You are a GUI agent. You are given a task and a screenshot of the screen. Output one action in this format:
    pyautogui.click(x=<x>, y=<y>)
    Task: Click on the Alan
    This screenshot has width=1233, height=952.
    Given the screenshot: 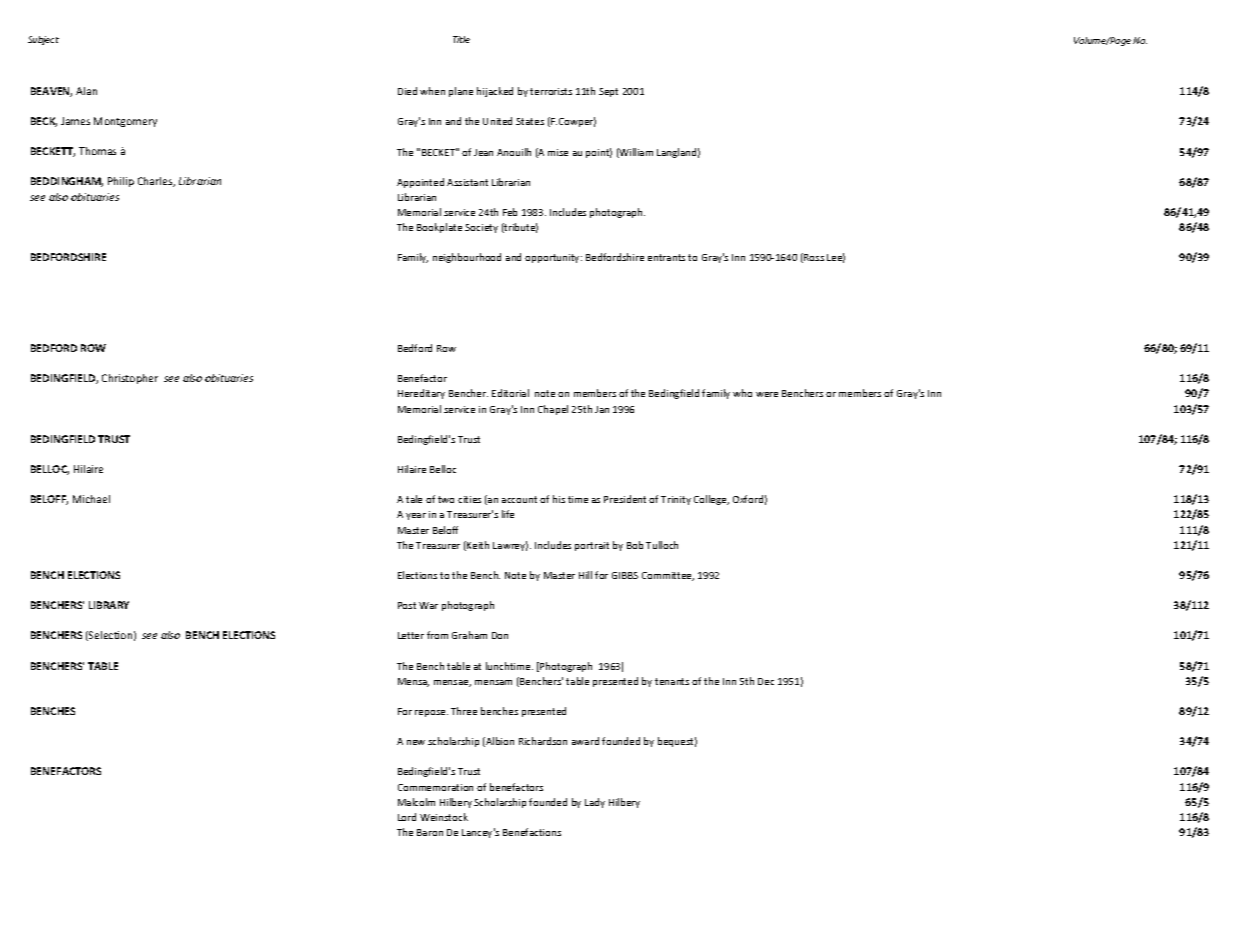 What is the action you would take?
    pyautogui.click(x=86, y=91)
